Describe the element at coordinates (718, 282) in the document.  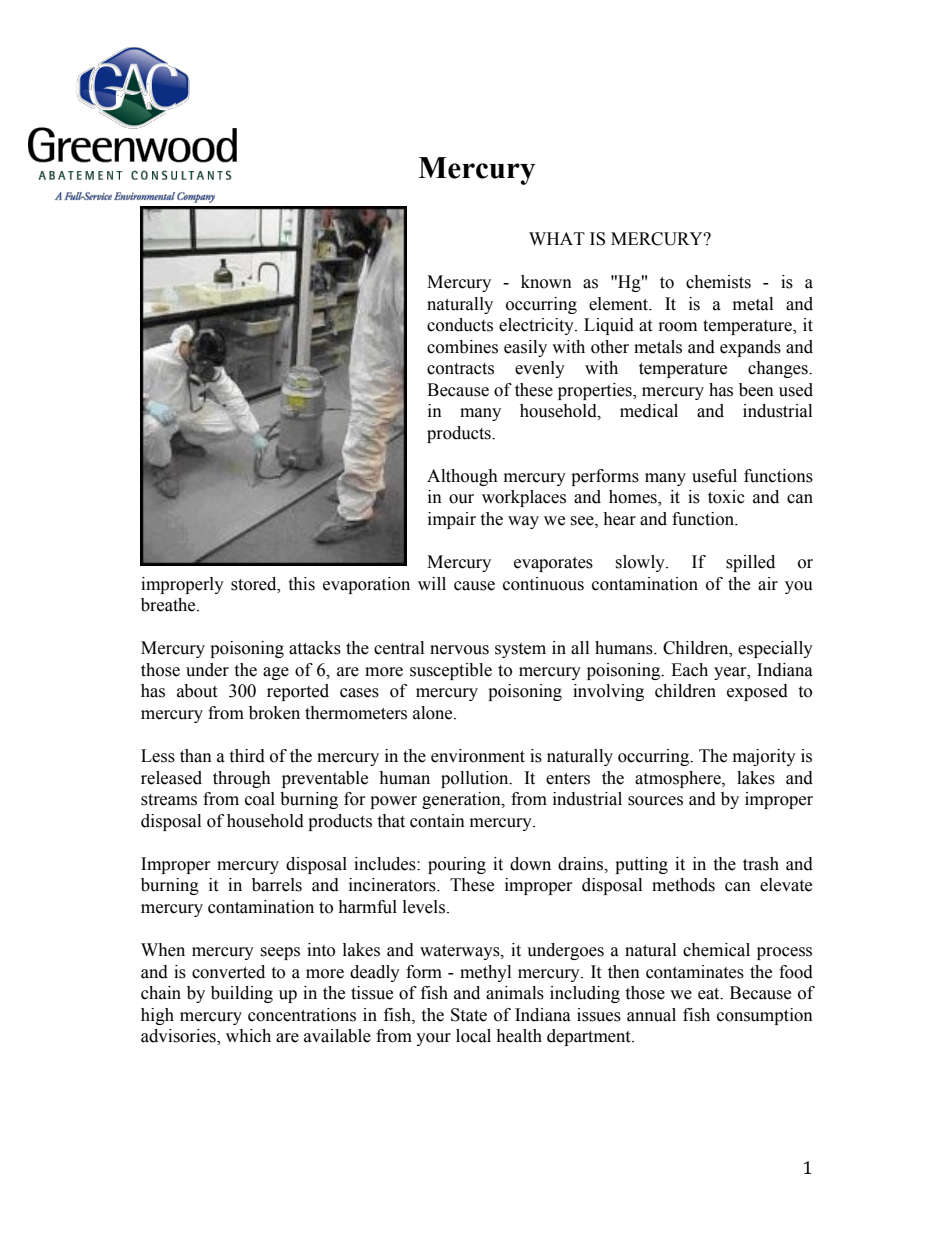
I see `chemists` at that location.
